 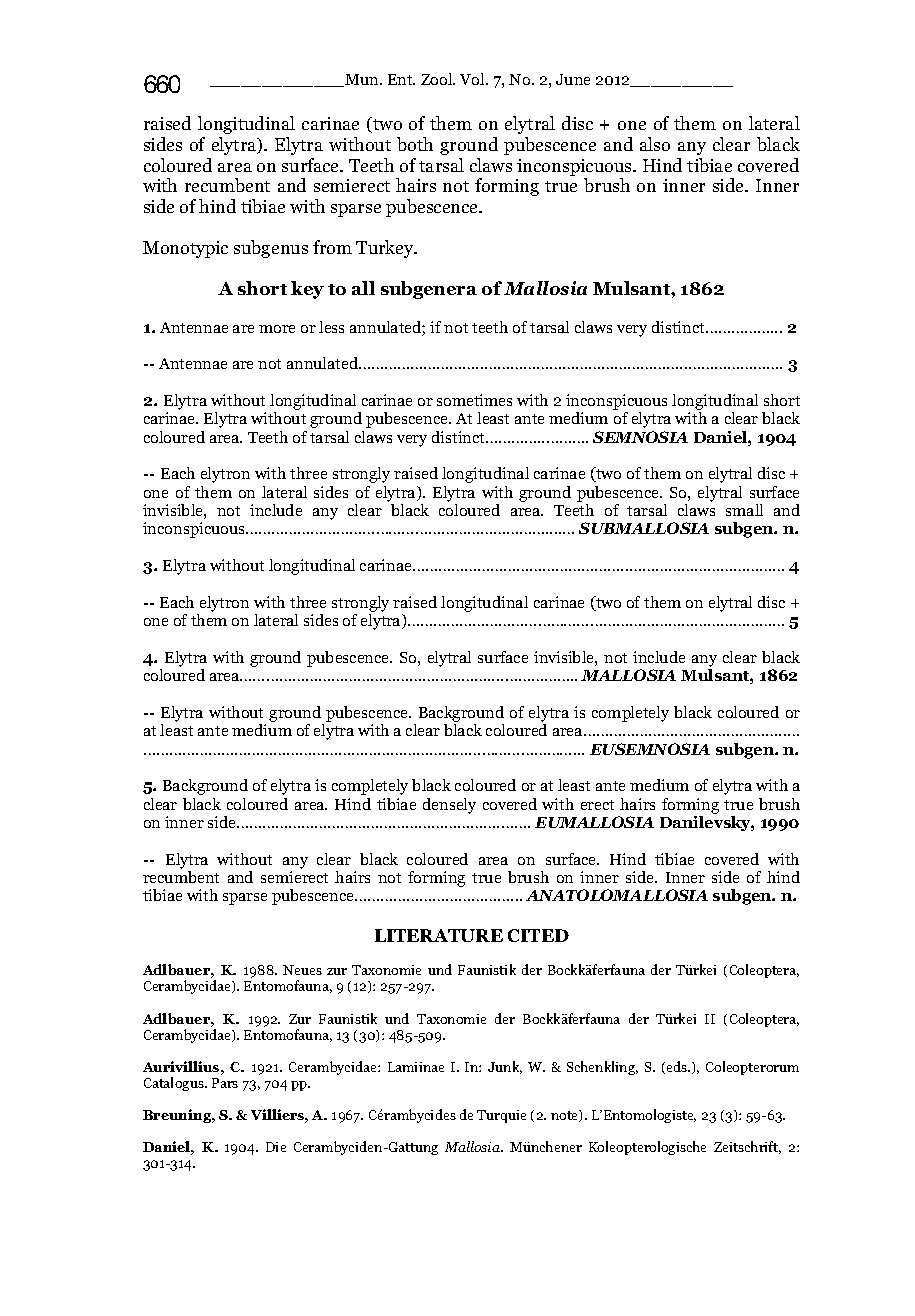 I want to click on Die, so click(x=276, y=1147).
